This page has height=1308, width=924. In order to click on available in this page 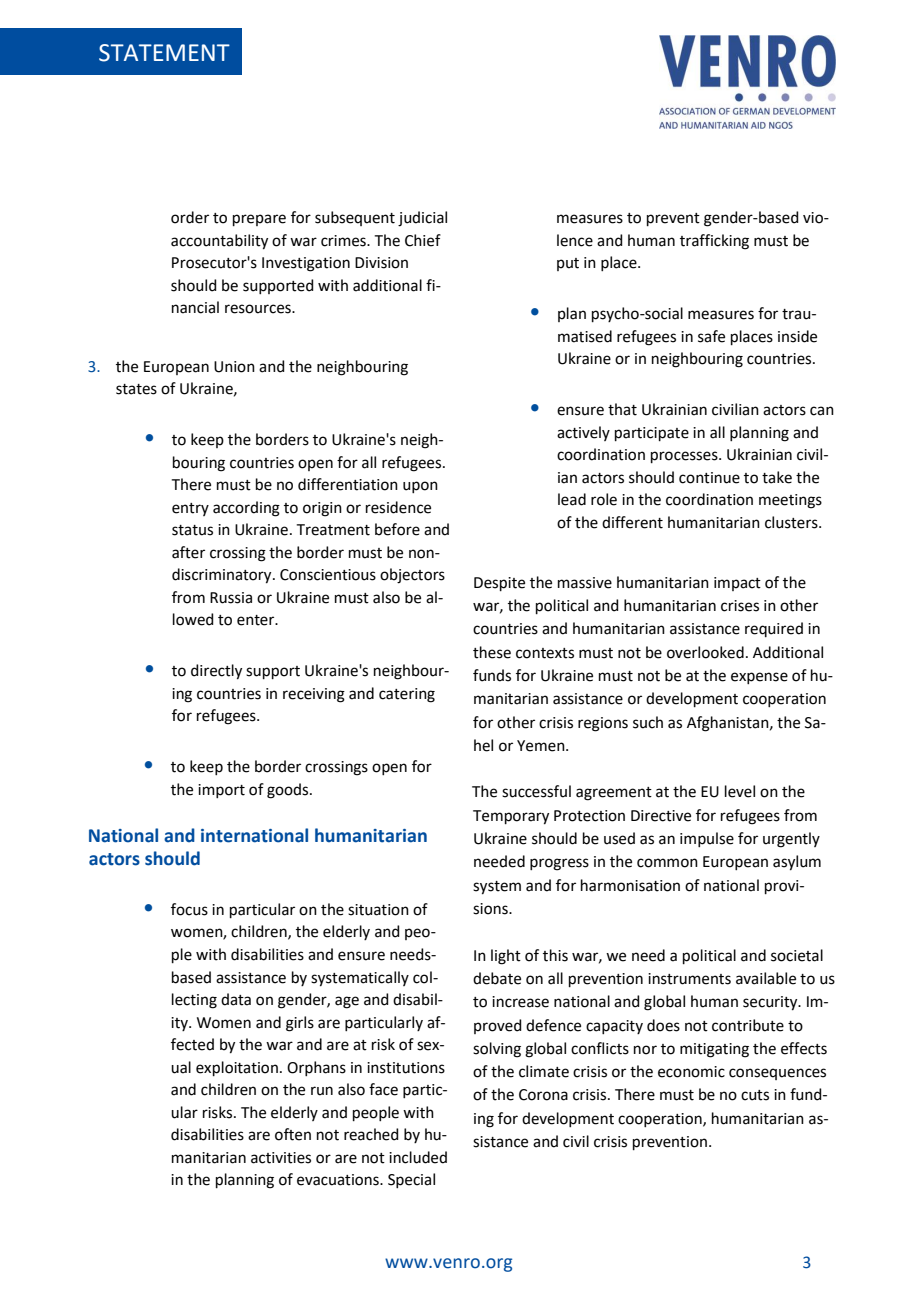, I will do `click(766, 978)`.
